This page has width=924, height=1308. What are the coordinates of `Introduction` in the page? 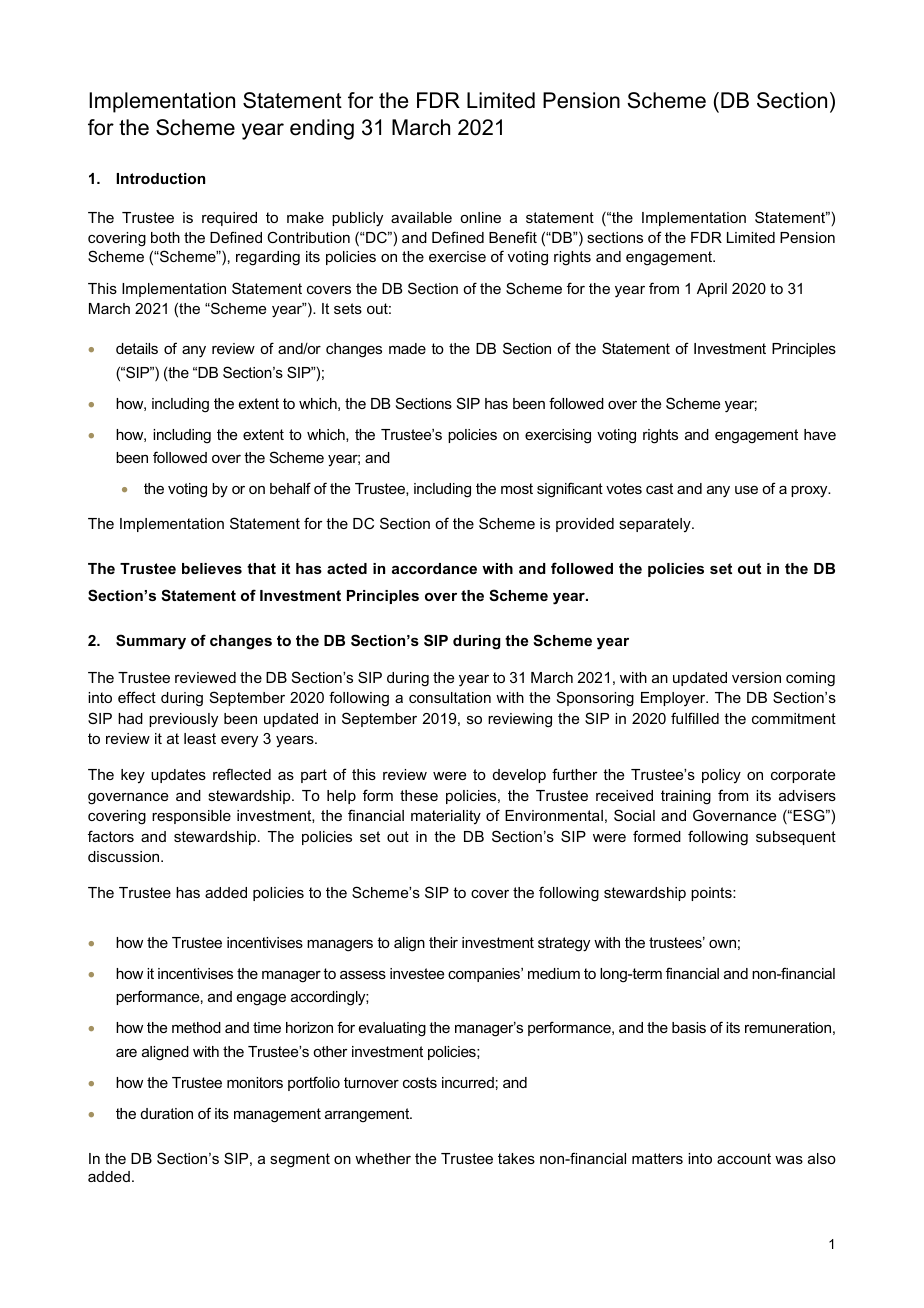 It's located at (161, 178).
